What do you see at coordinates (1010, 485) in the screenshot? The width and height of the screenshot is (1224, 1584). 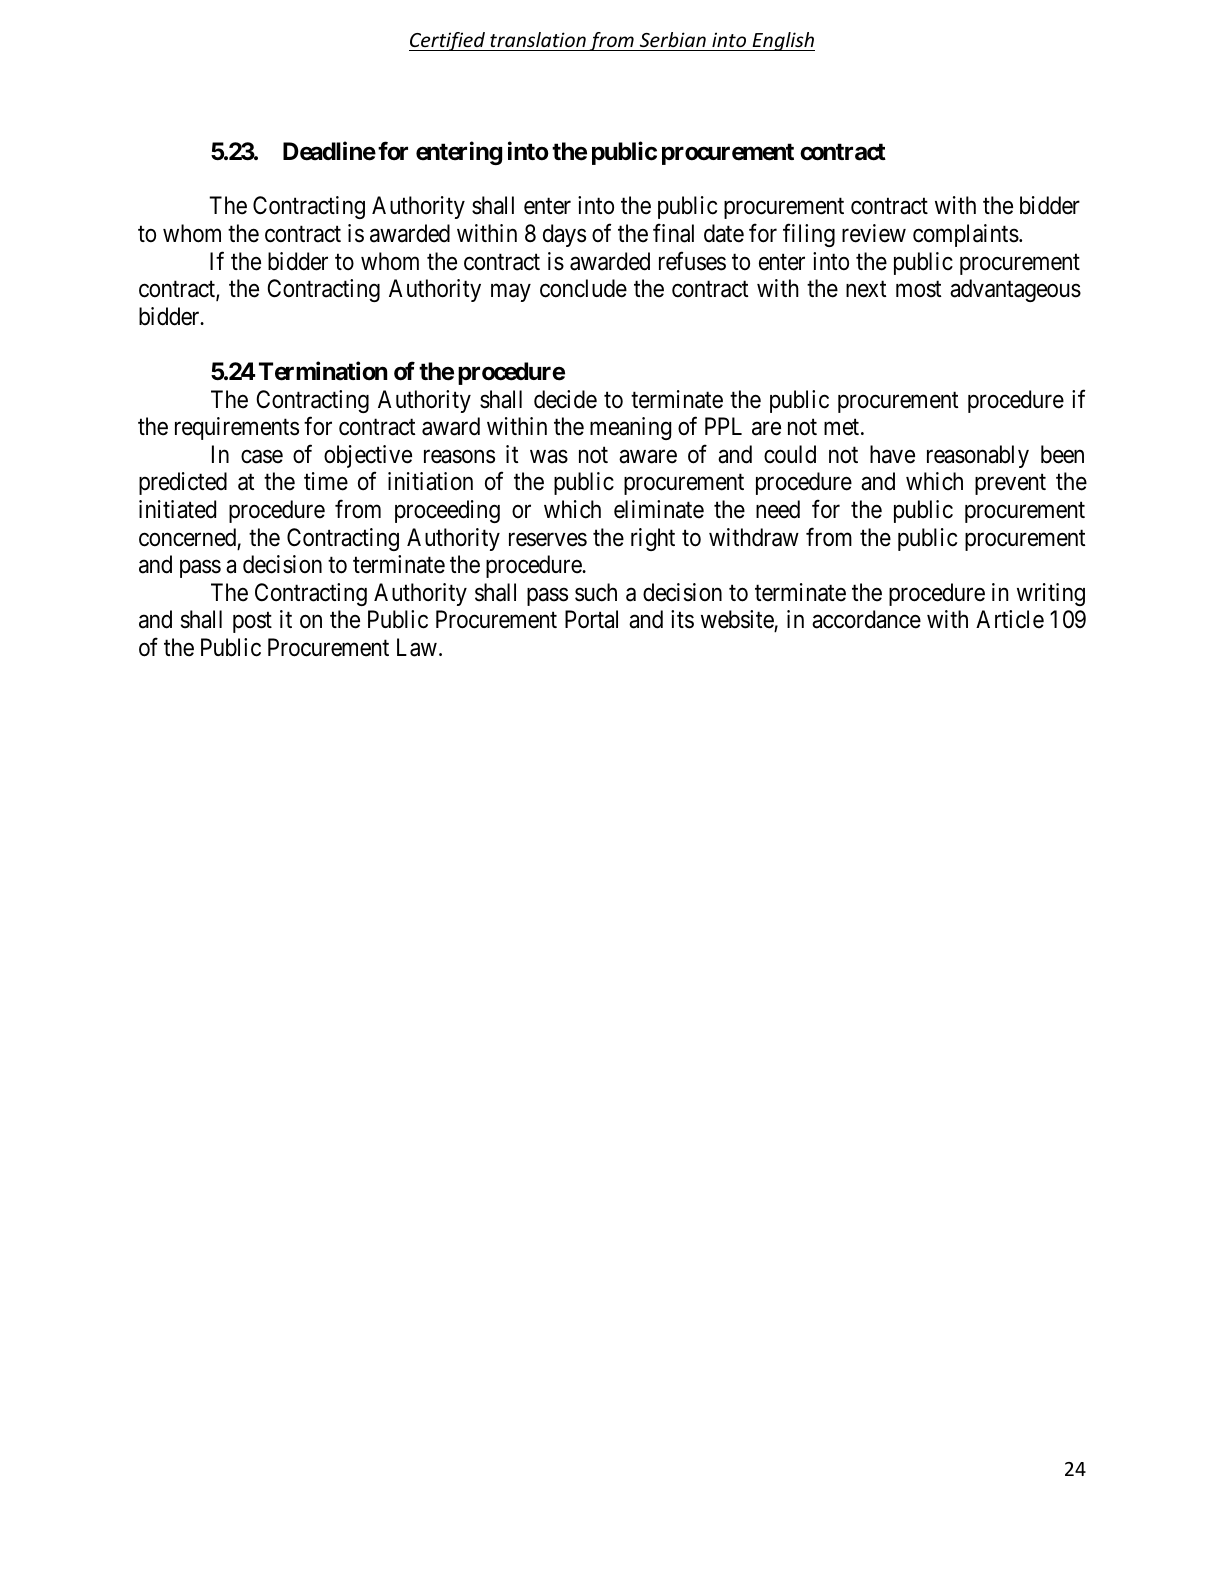 I see `prevent` at bounding box center [1010, 485].
